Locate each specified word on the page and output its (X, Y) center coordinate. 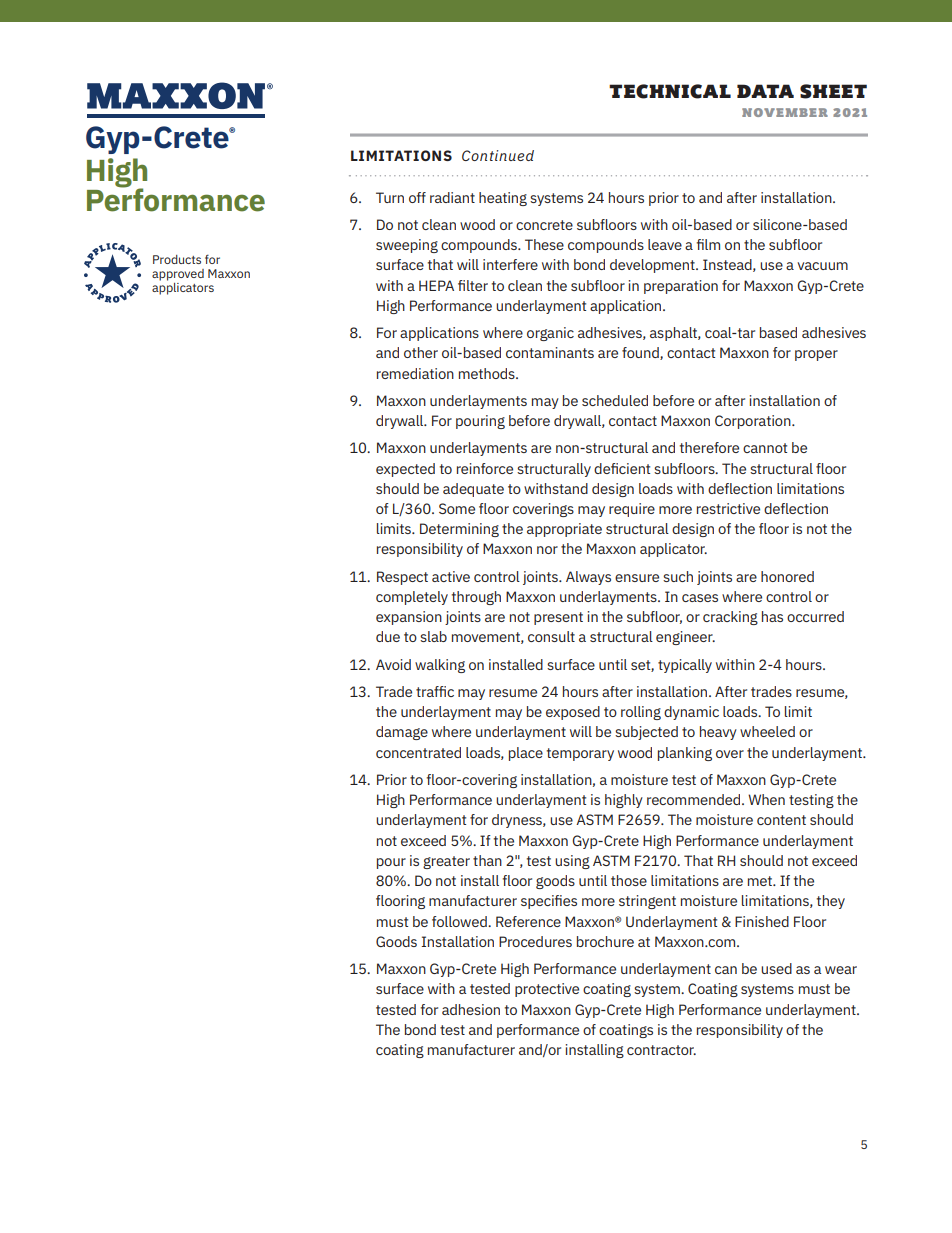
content (781, 820)
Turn (390, 197)
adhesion (471, 1009)
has (772, 616)
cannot (765, 448)
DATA (765, 91)
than (487, 860)
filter (473, 285)
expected (405, 470)
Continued (498, 155)
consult (551, 636)
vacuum (822, 266)
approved (178, 275)
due (388, 636)
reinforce (485, 468)
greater (446, 862)
